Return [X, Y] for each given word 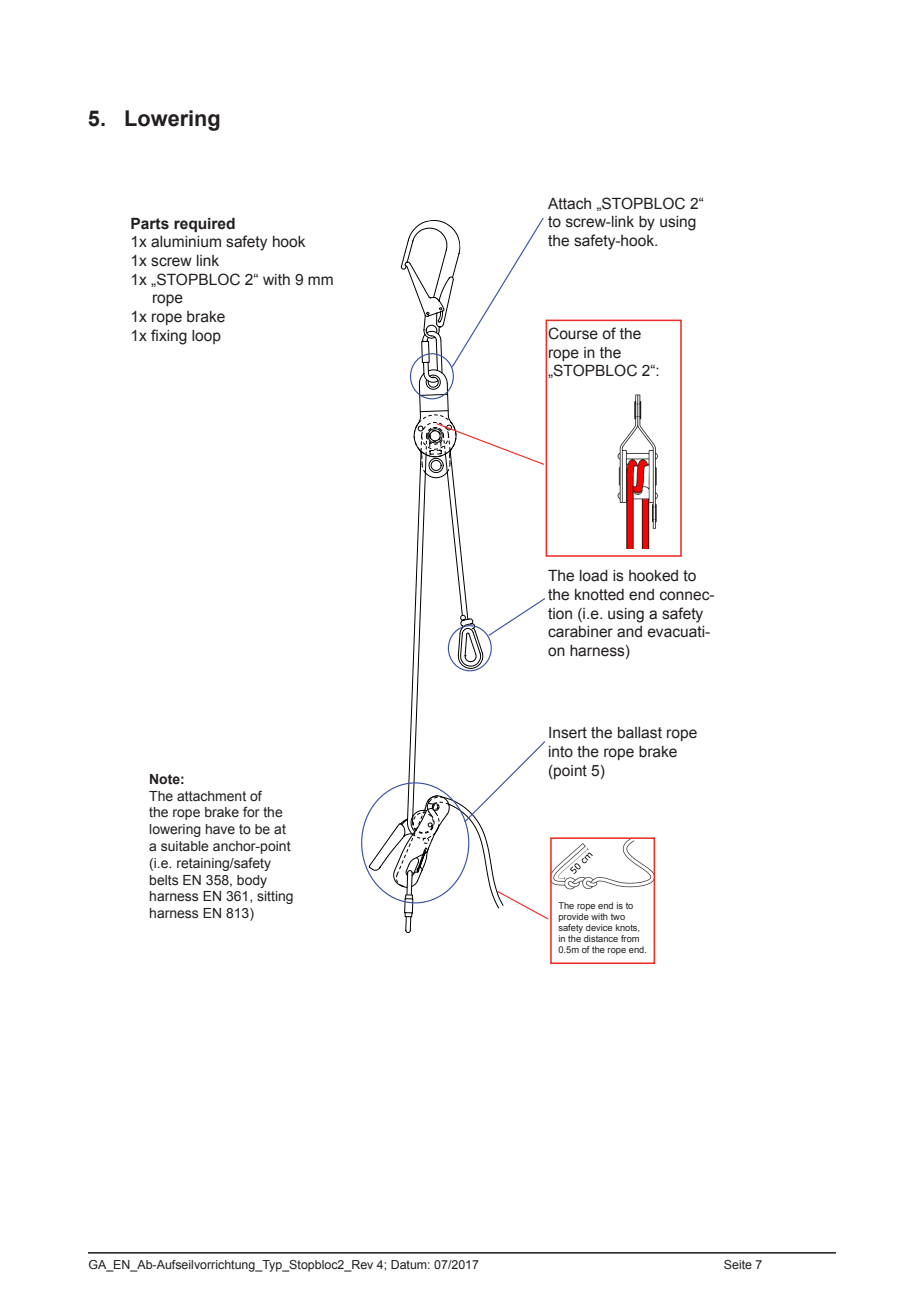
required [204, 225]
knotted [599, 595]
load [594, 576]
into [561, 752]
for [251, 811]
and [629, 632]
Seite [738, 1264]
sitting [275, 897]
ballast [640, 733]
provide [574, 917]
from [630, 938]
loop [206, 337]
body [252, 881]
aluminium [186, 242]
